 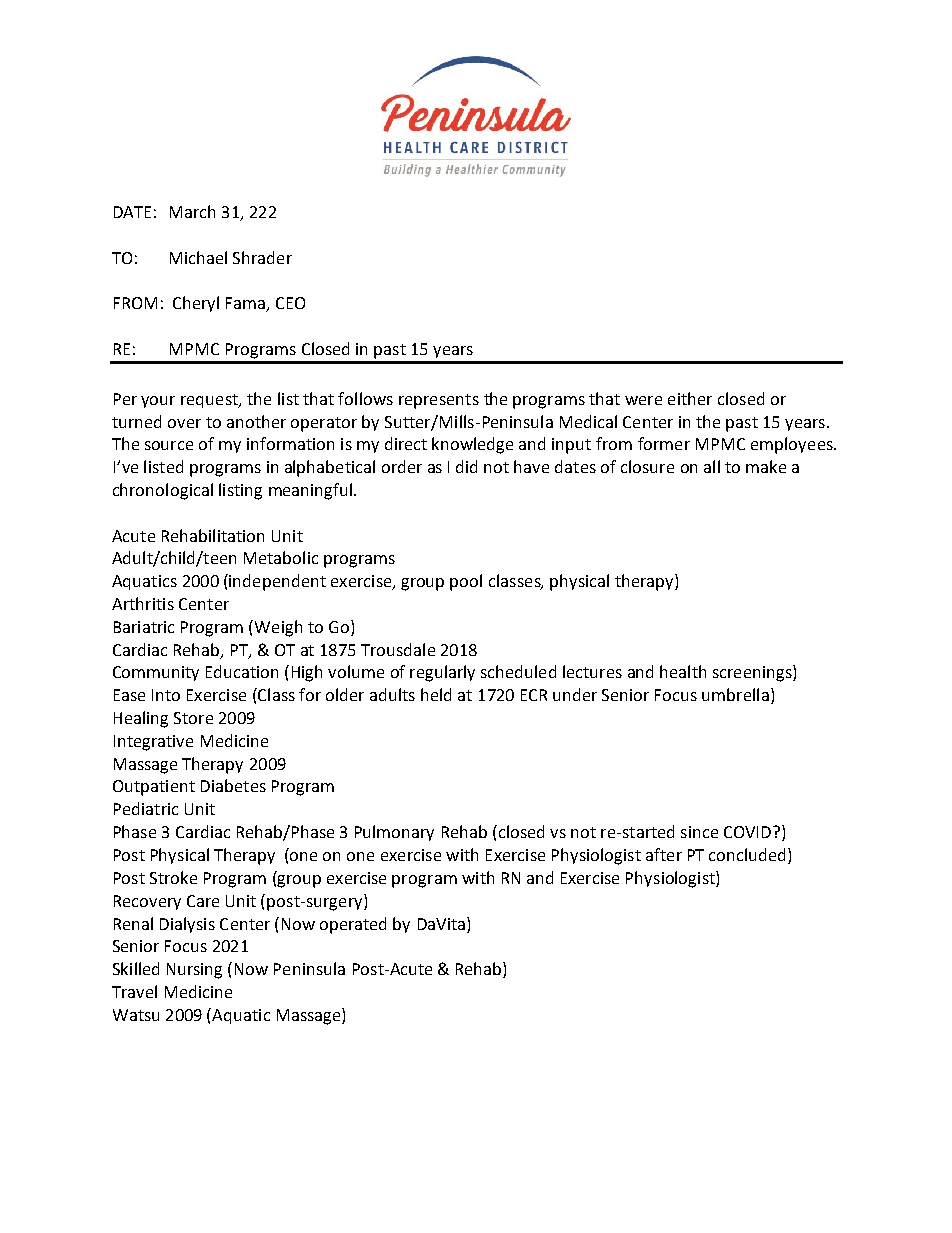 What do you see at coordinates (262, 257) in the image?
I see `Shrader` at bounding box center [262, 257].
